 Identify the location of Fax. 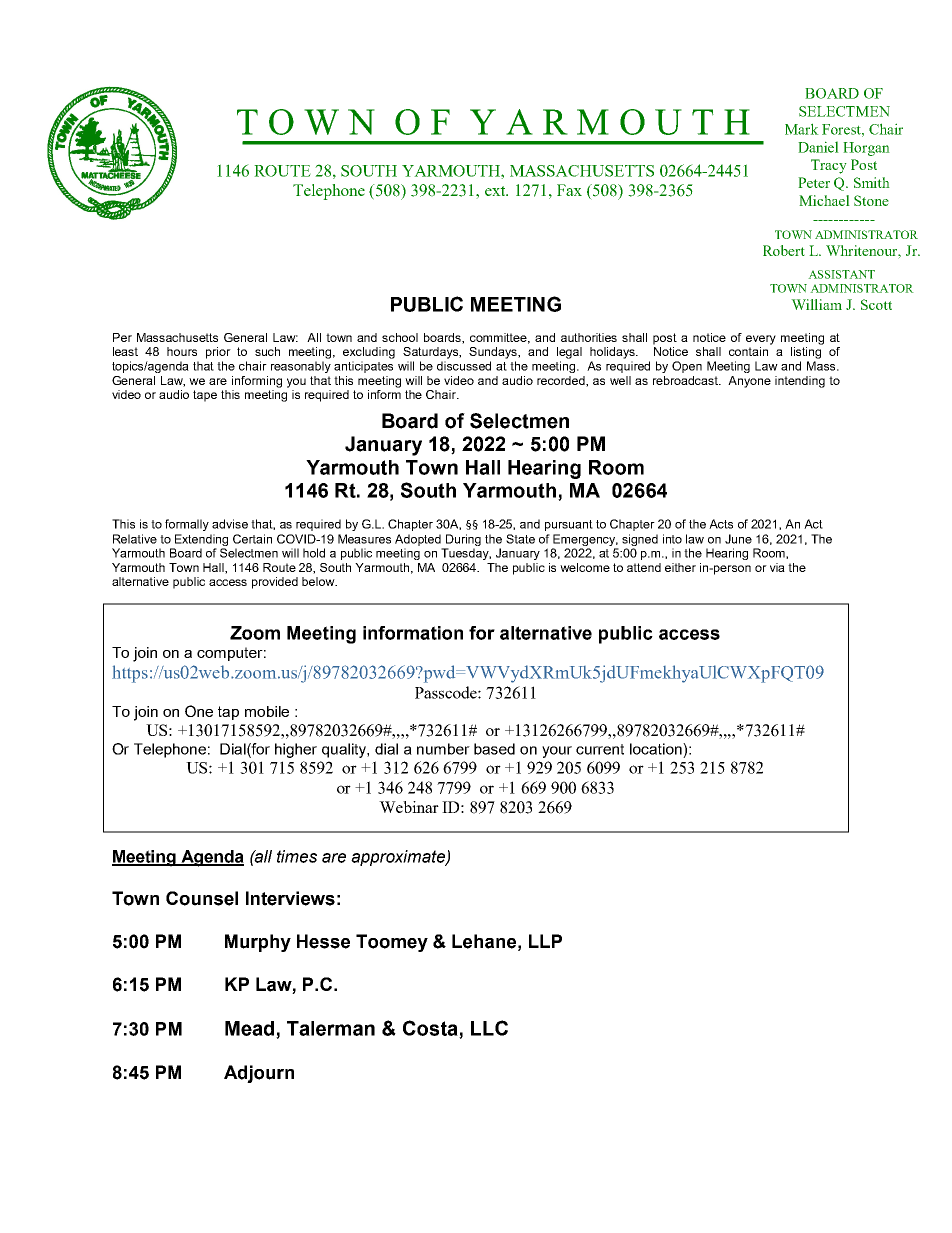
(569, 190).
